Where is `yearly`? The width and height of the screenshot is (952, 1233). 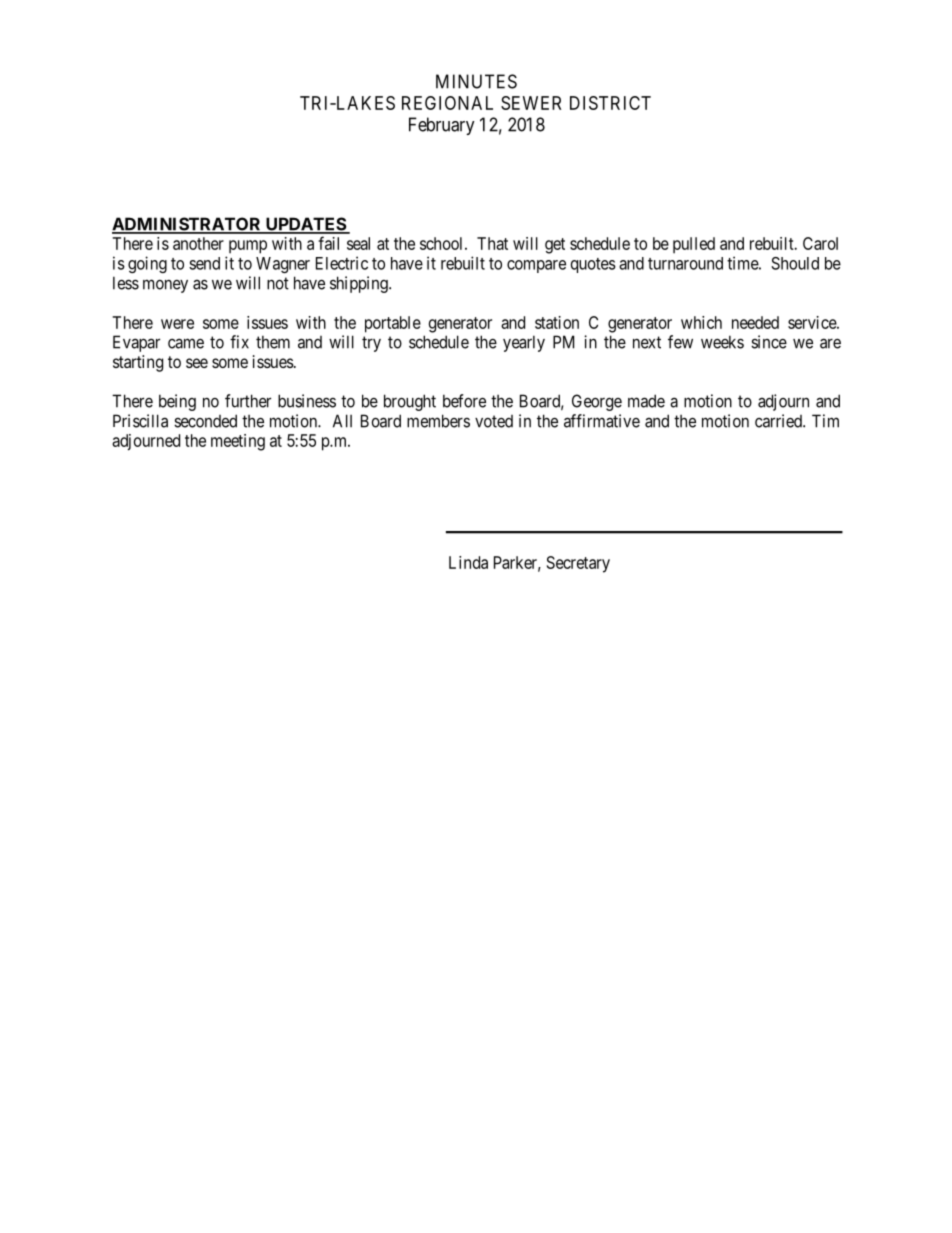
yearly is located at coordinates (524, 343).
